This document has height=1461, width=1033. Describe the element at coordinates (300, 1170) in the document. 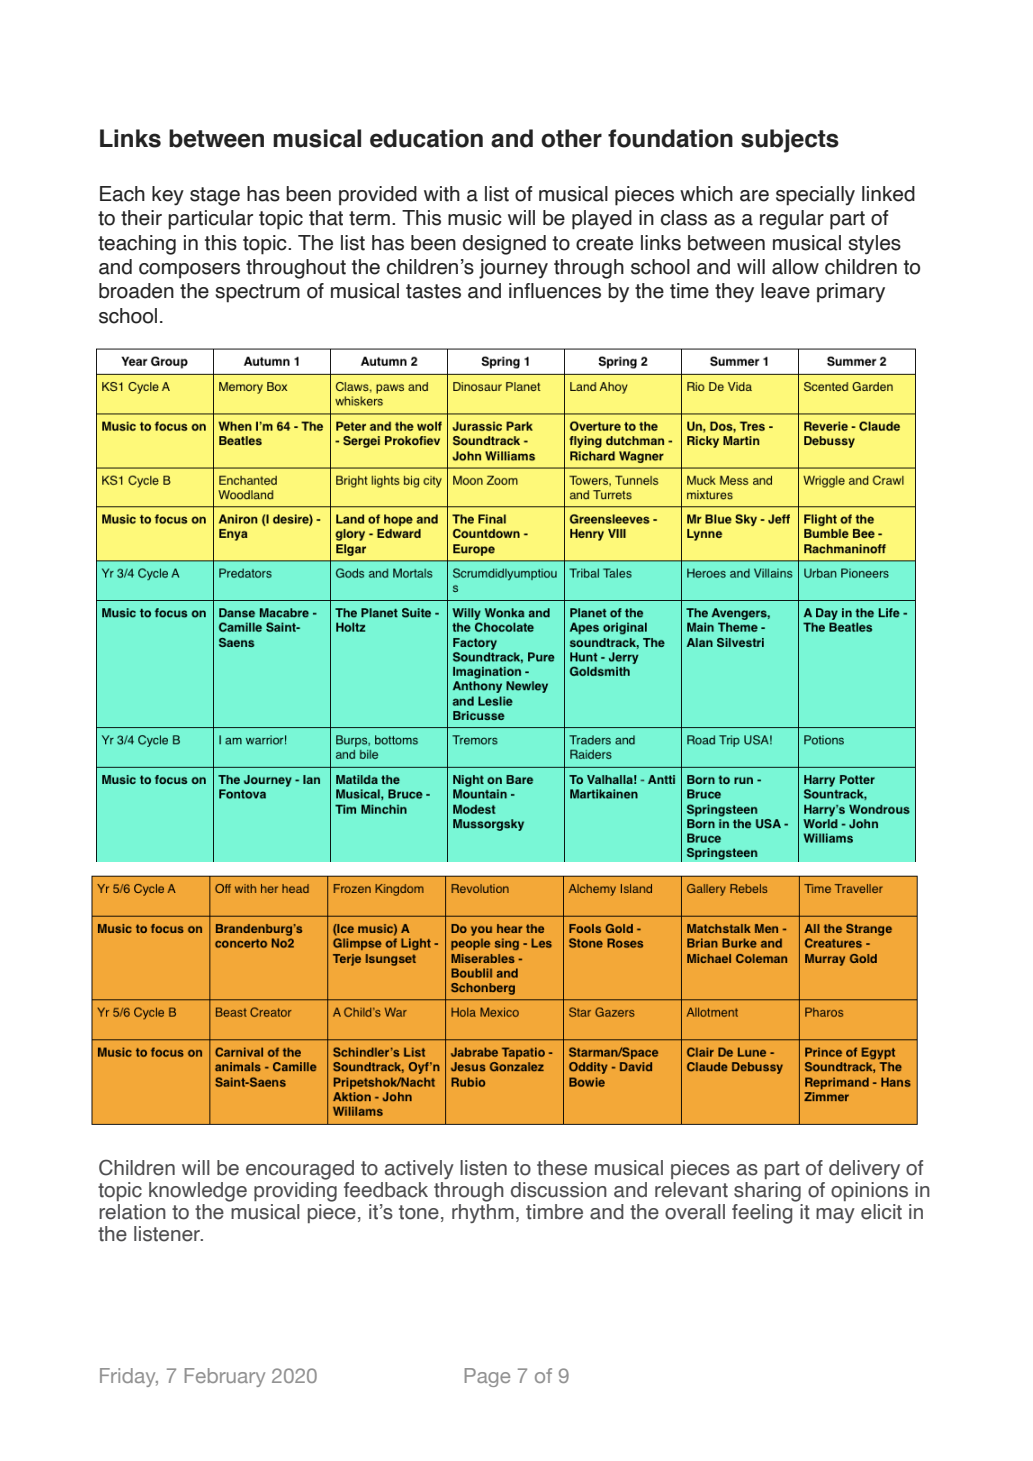

I see `encouraged` at that location.
